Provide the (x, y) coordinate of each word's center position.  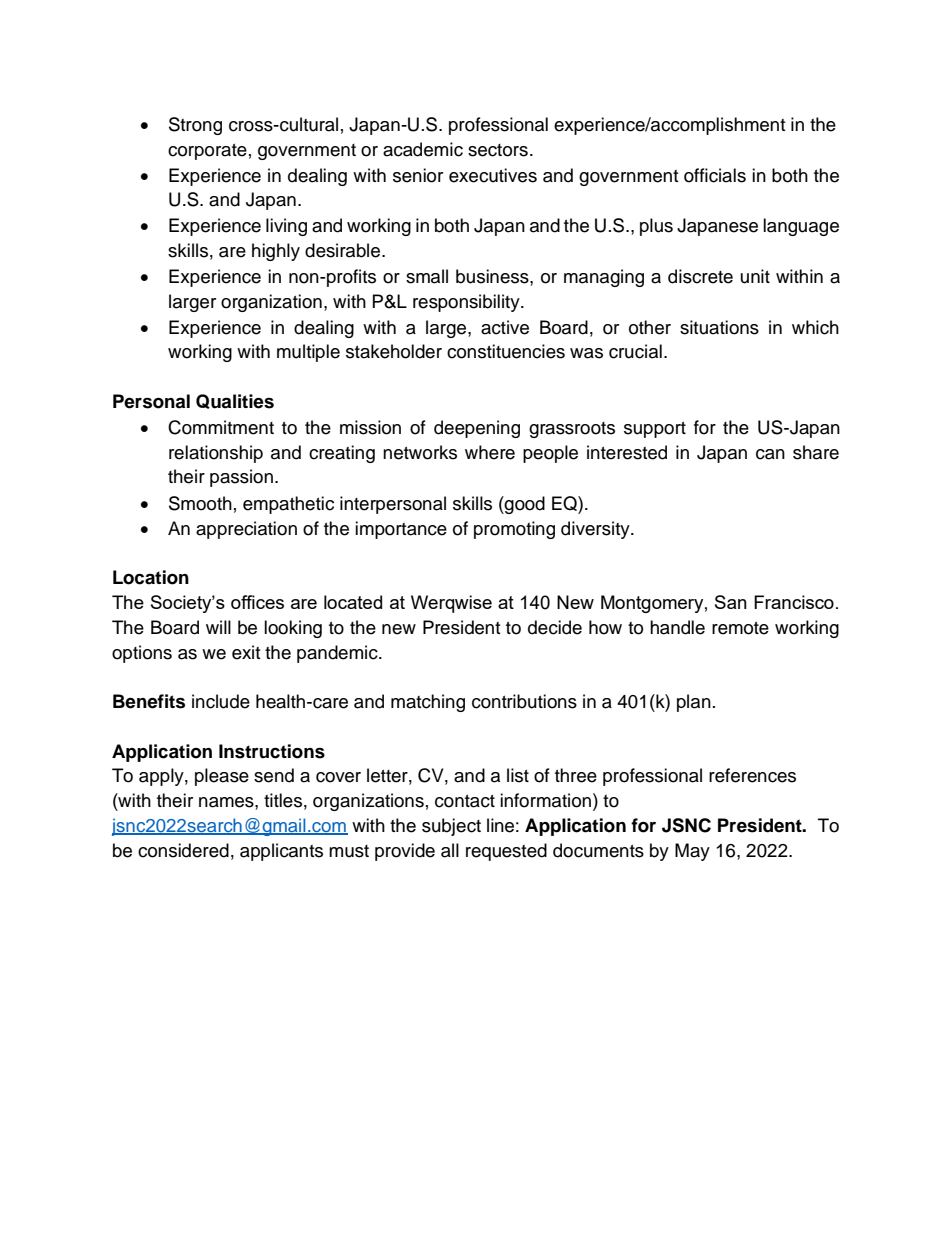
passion (241, 478)
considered (183, 850)
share (816, 452)
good (524, 505)
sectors (498, 150)
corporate (207, 152)
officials (715, 175)
